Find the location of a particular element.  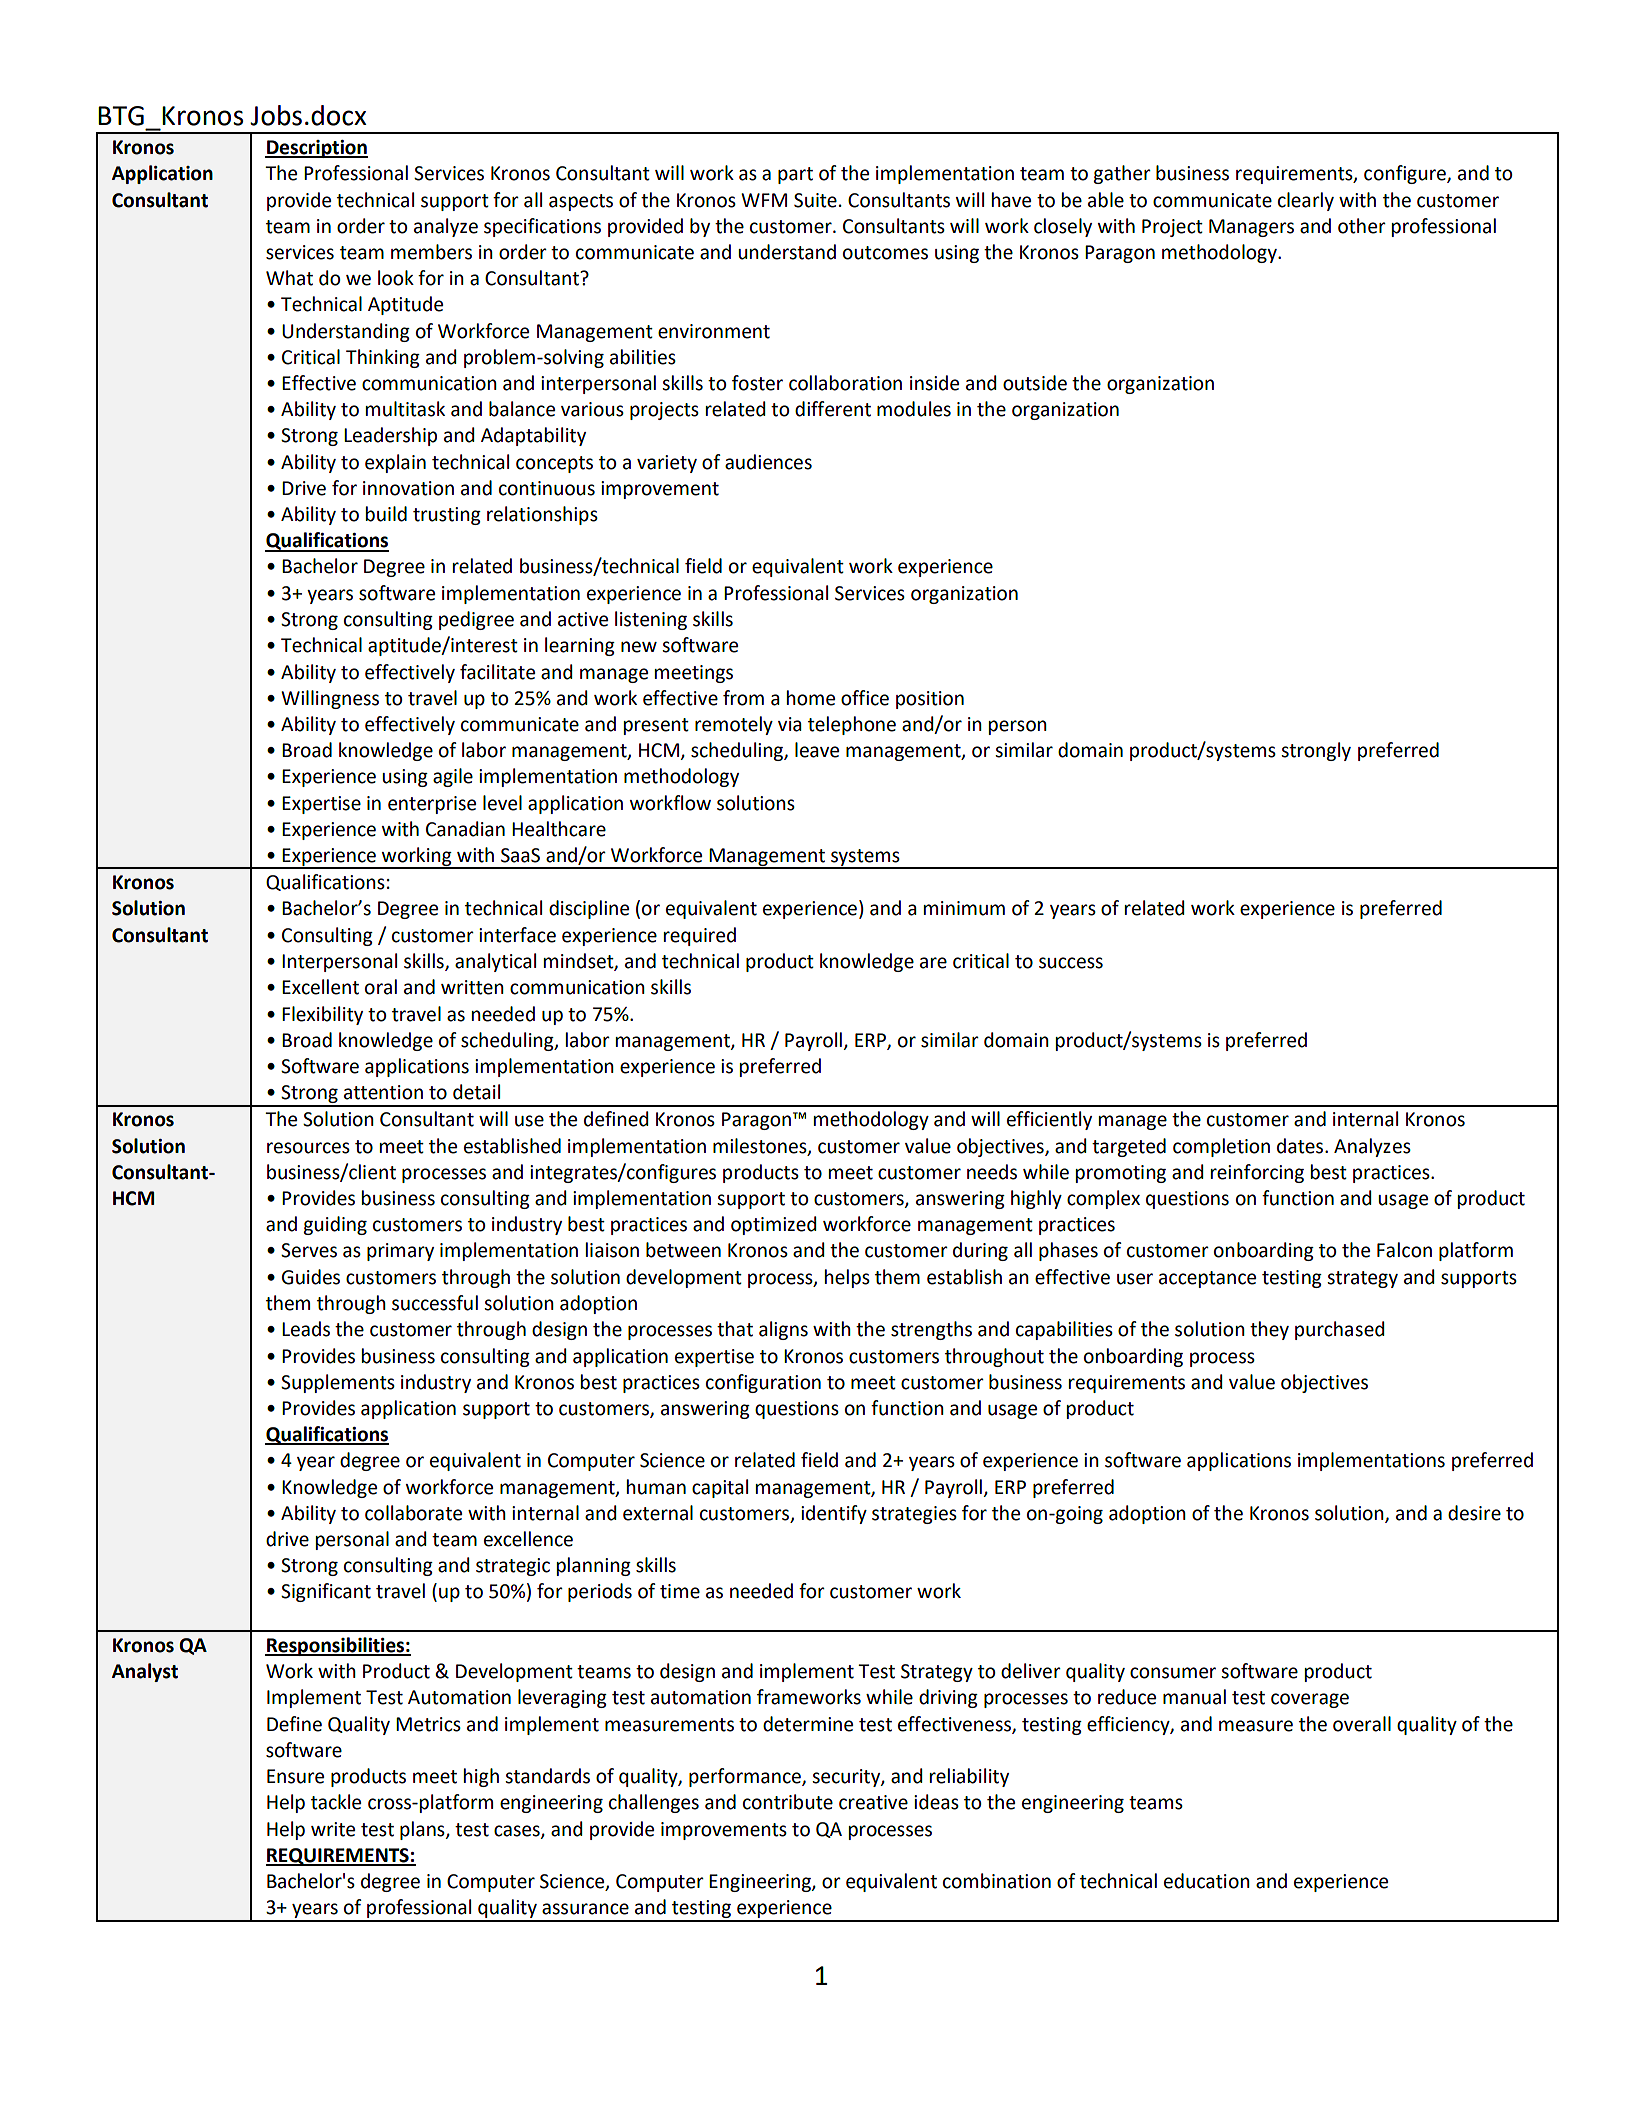

write is located at coordinates (333, 1829).
